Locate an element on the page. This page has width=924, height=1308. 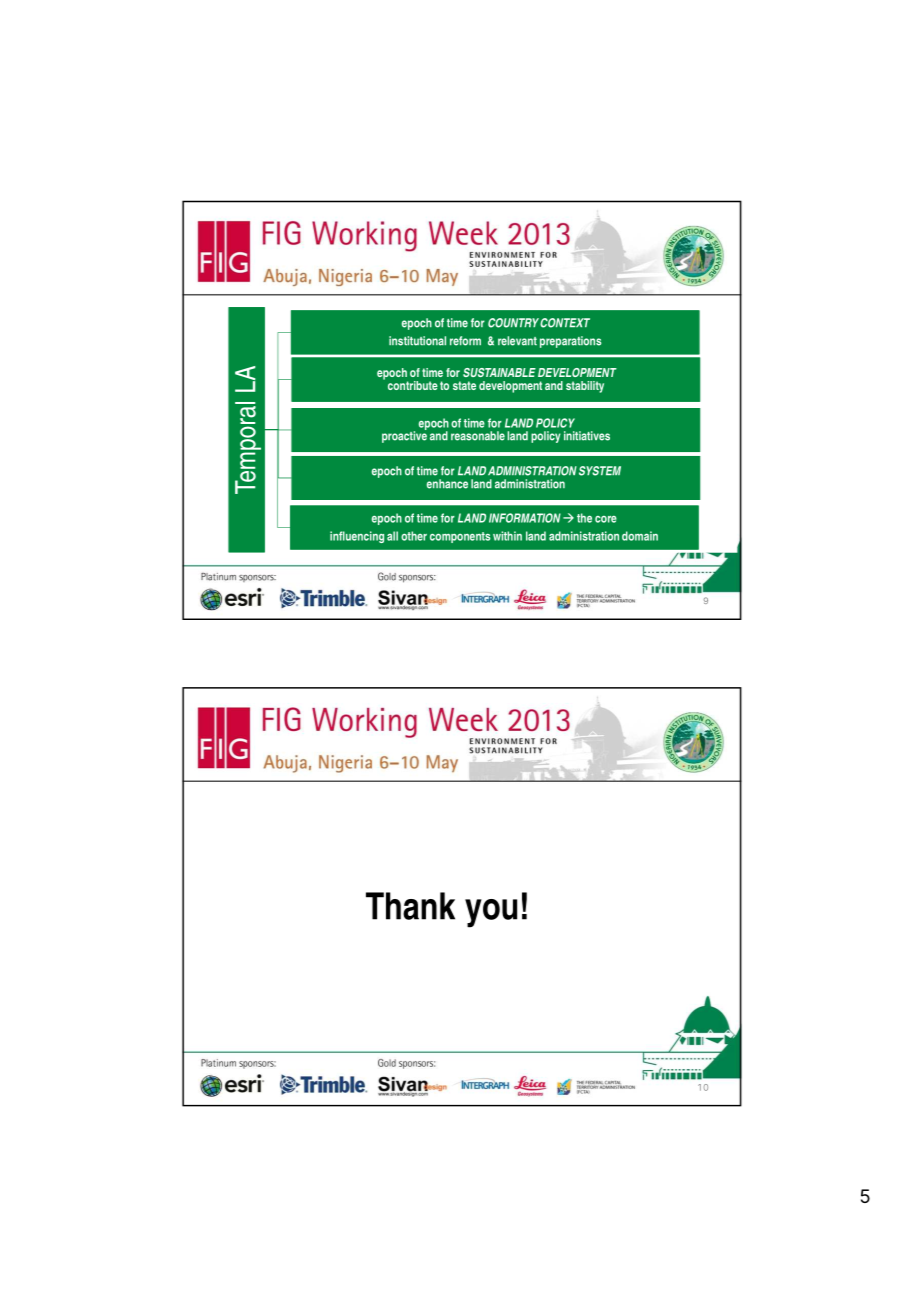
stability is located at coordinates (585, 387).
